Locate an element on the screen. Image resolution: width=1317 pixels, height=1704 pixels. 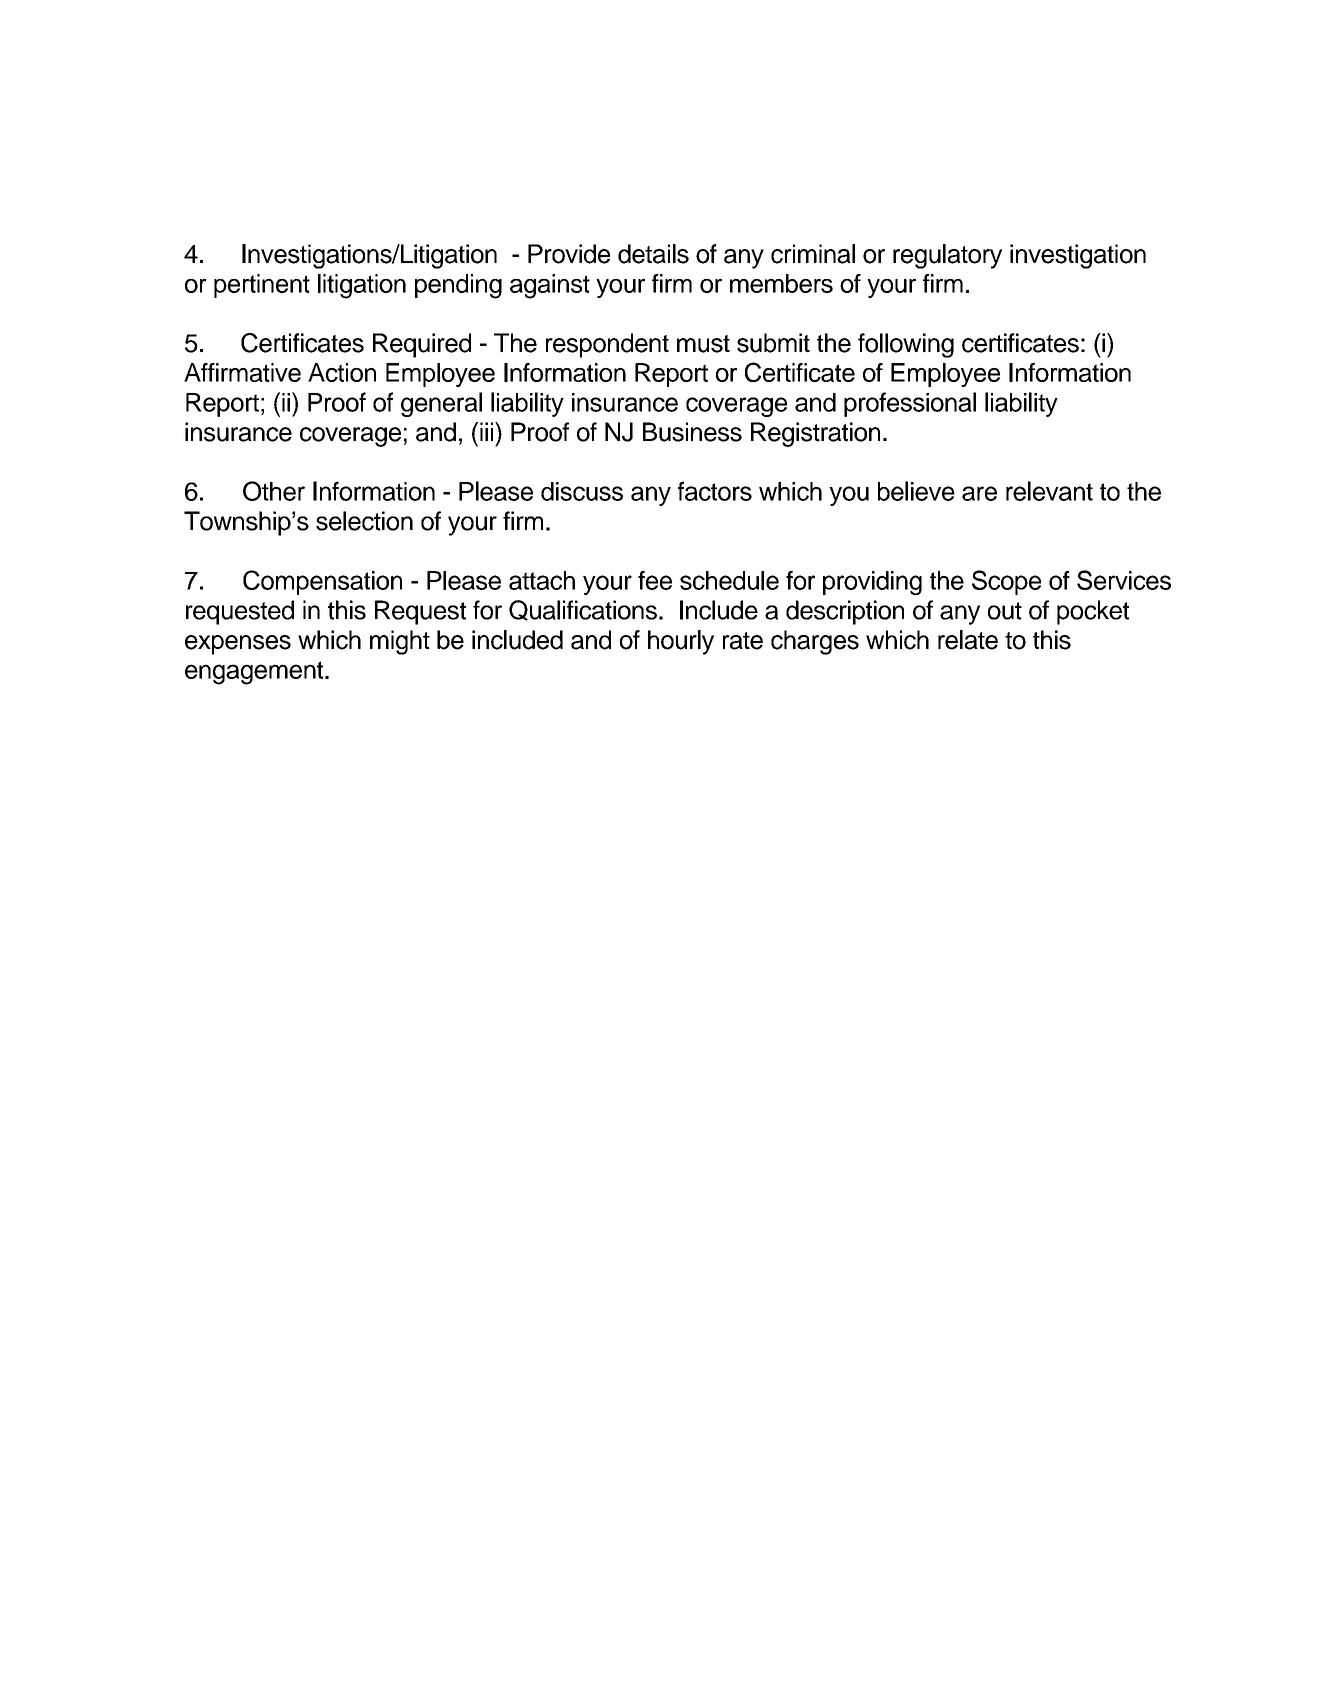
pertinent is located at coordinates (262, 286).
